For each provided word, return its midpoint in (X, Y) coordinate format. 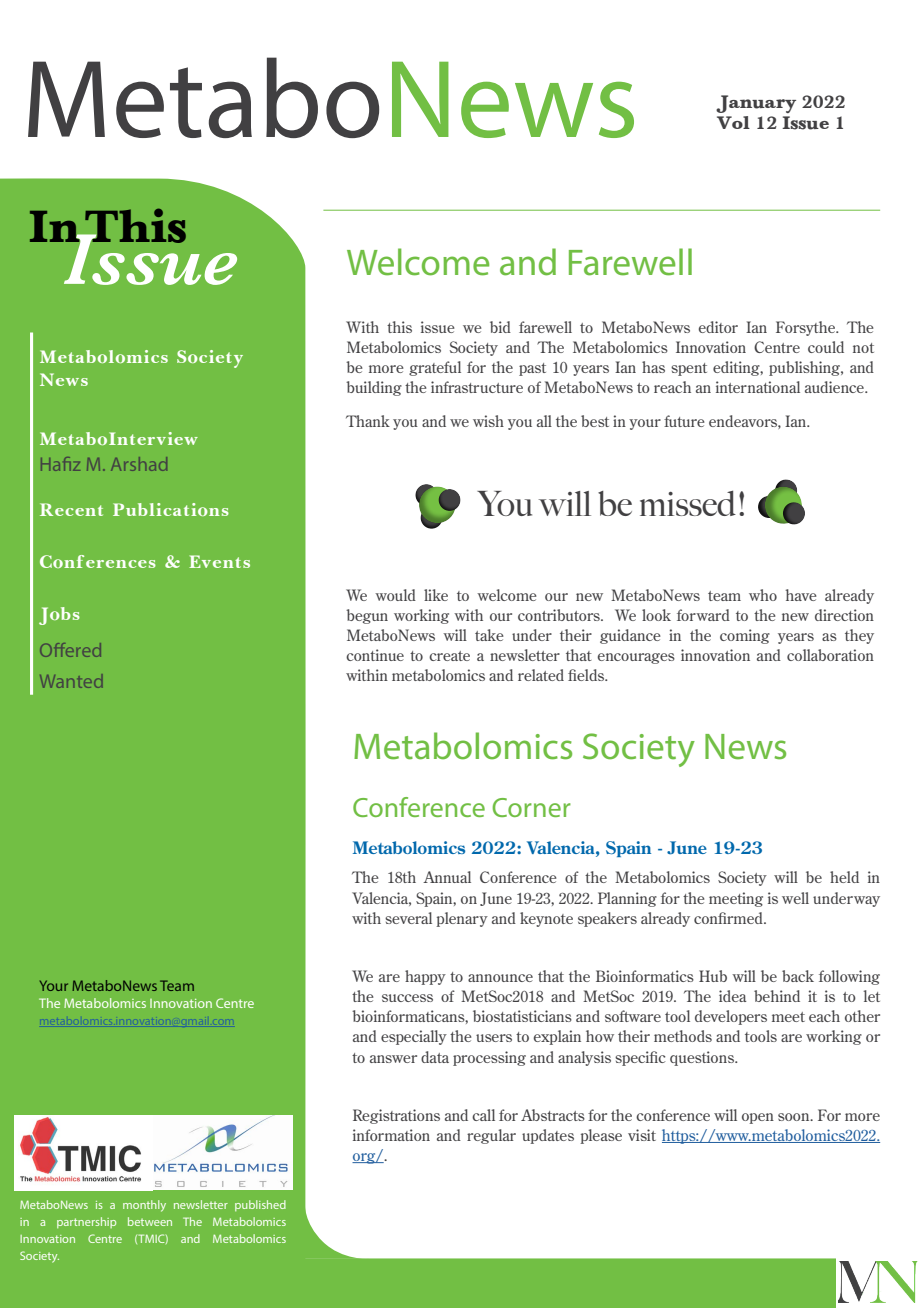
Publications (171, 509)
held (844, 877)
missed (688, 503)
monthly (144, 1206)
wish (488, 421)
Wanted (71, 681)
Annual (447, 877)
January (756, 104)
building (374, 388)
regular (491, 1136)
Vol (733, 122)
